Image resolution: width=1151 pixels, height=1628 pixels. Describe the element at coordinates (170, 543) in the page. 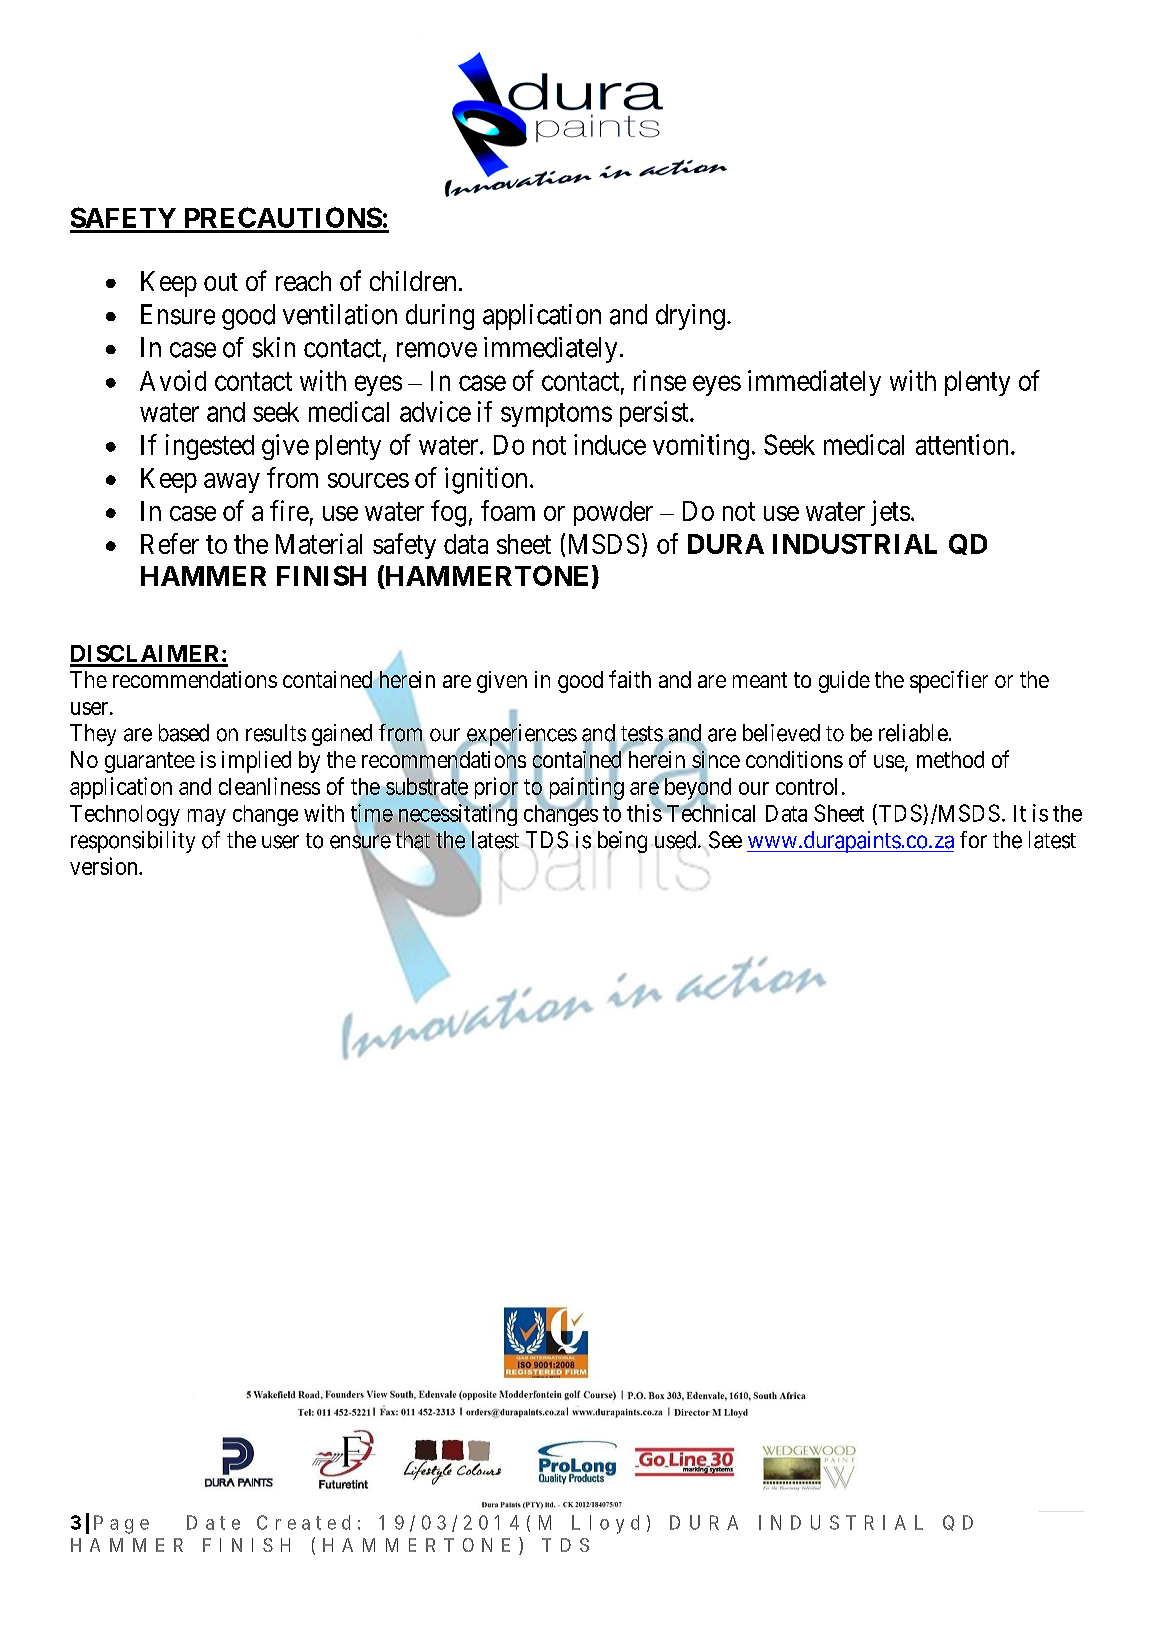

I see `Refer` at that location.
